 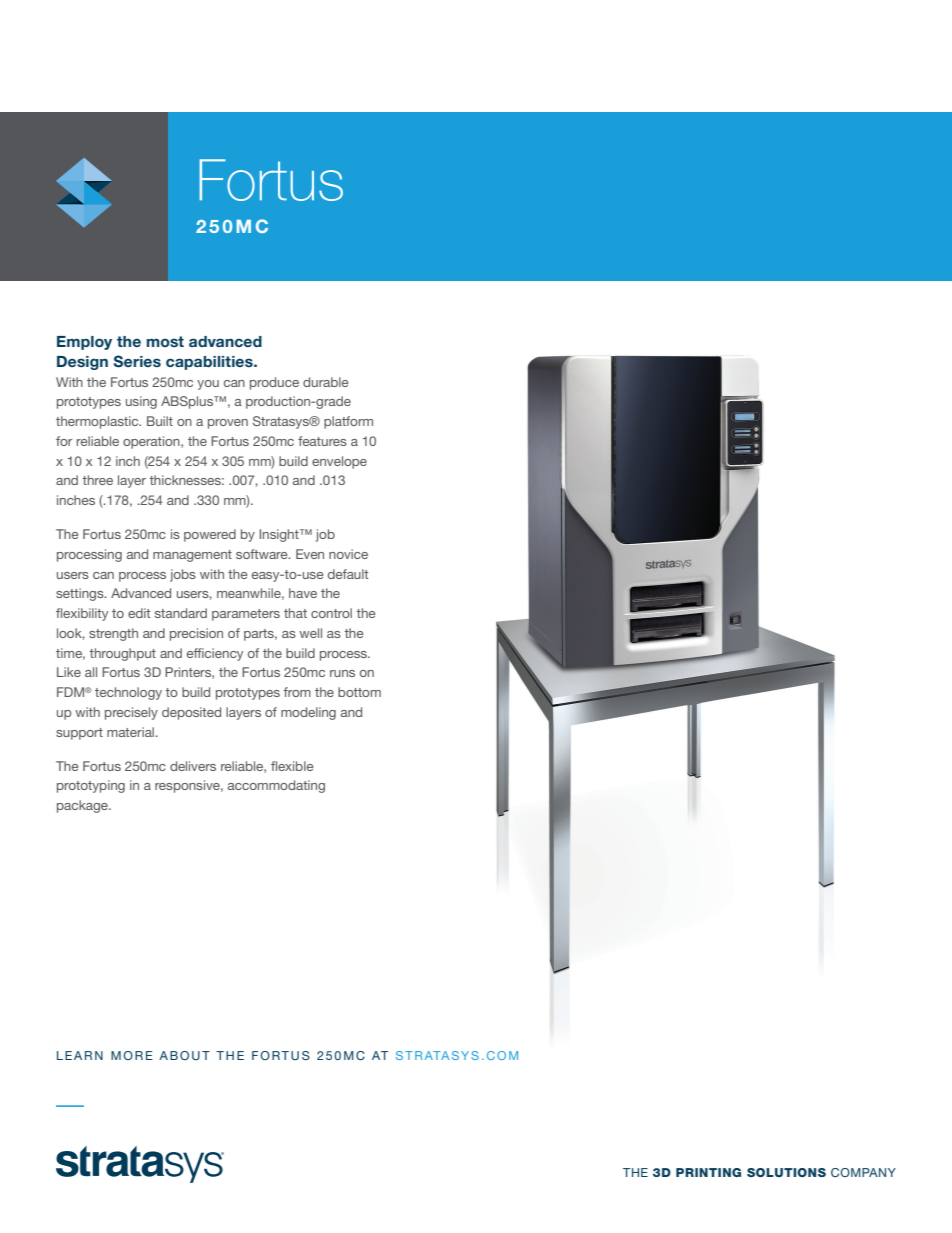 What do you see at coordinates (708, 1172) in the image?
I see `PRINTING` at bounding box center [708, 1172].
